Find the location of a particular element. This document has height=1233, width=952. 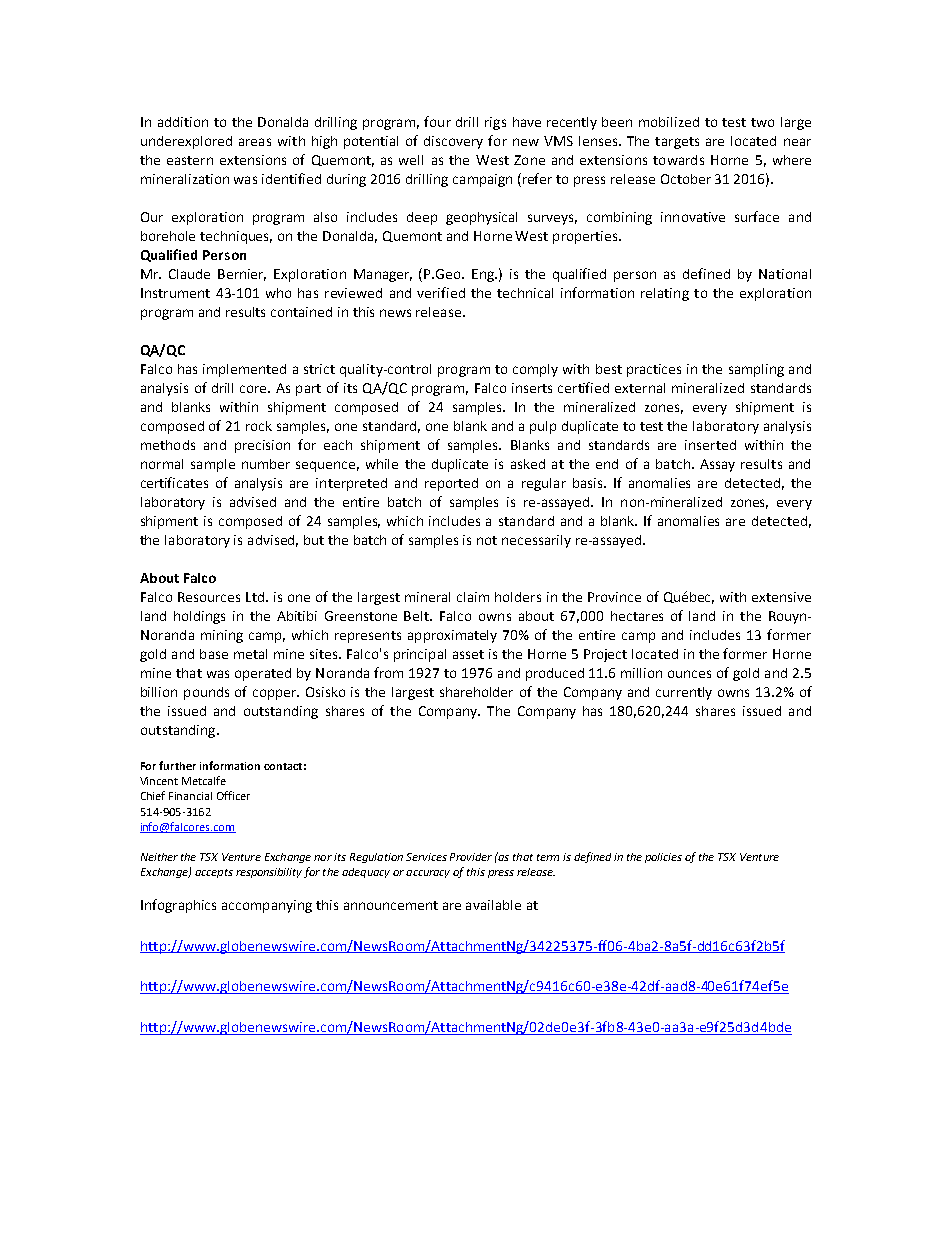

discovery is located at coordinates (453, 142).
